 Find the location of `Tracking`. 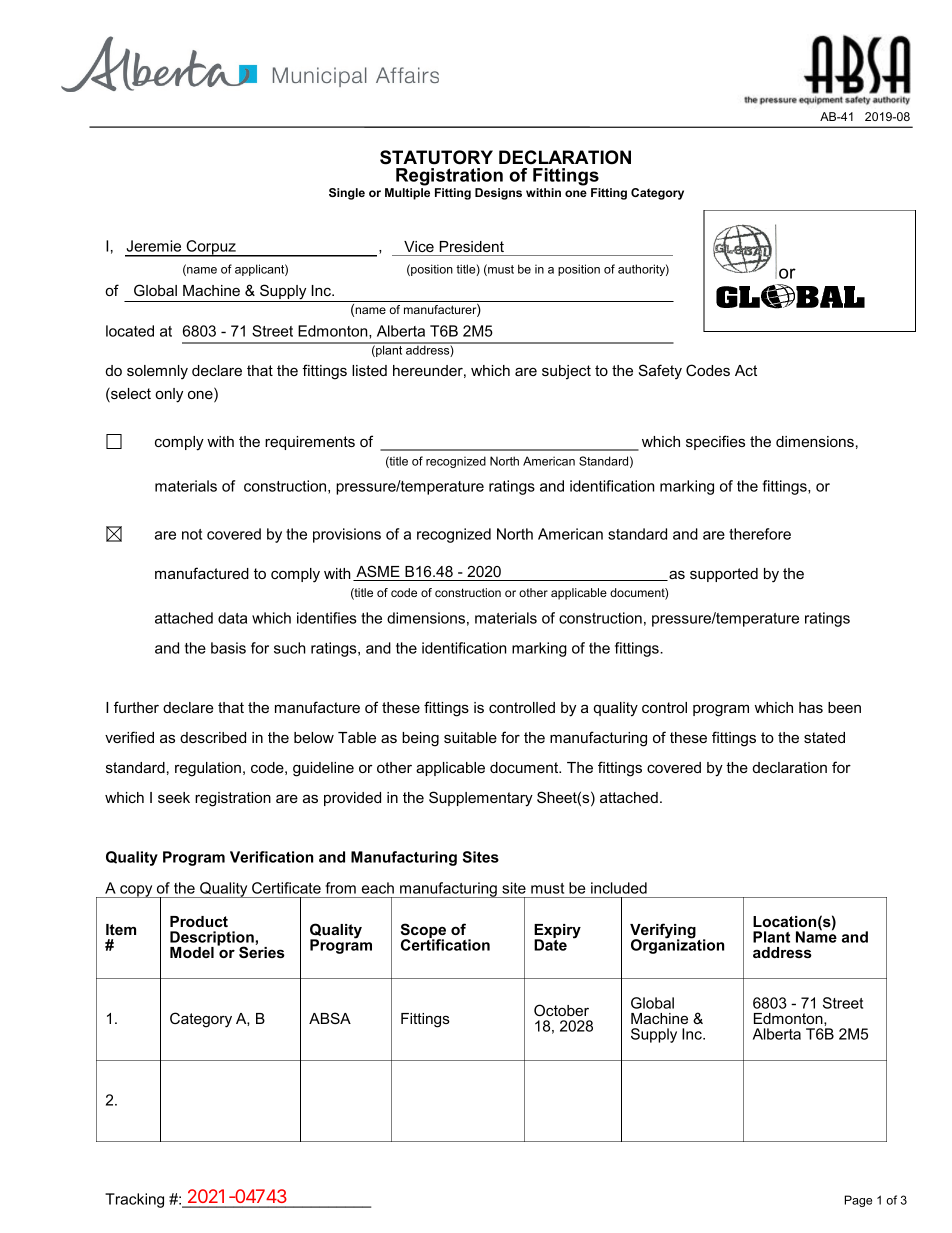

Tracking is located at coordinates (134, 1200).
